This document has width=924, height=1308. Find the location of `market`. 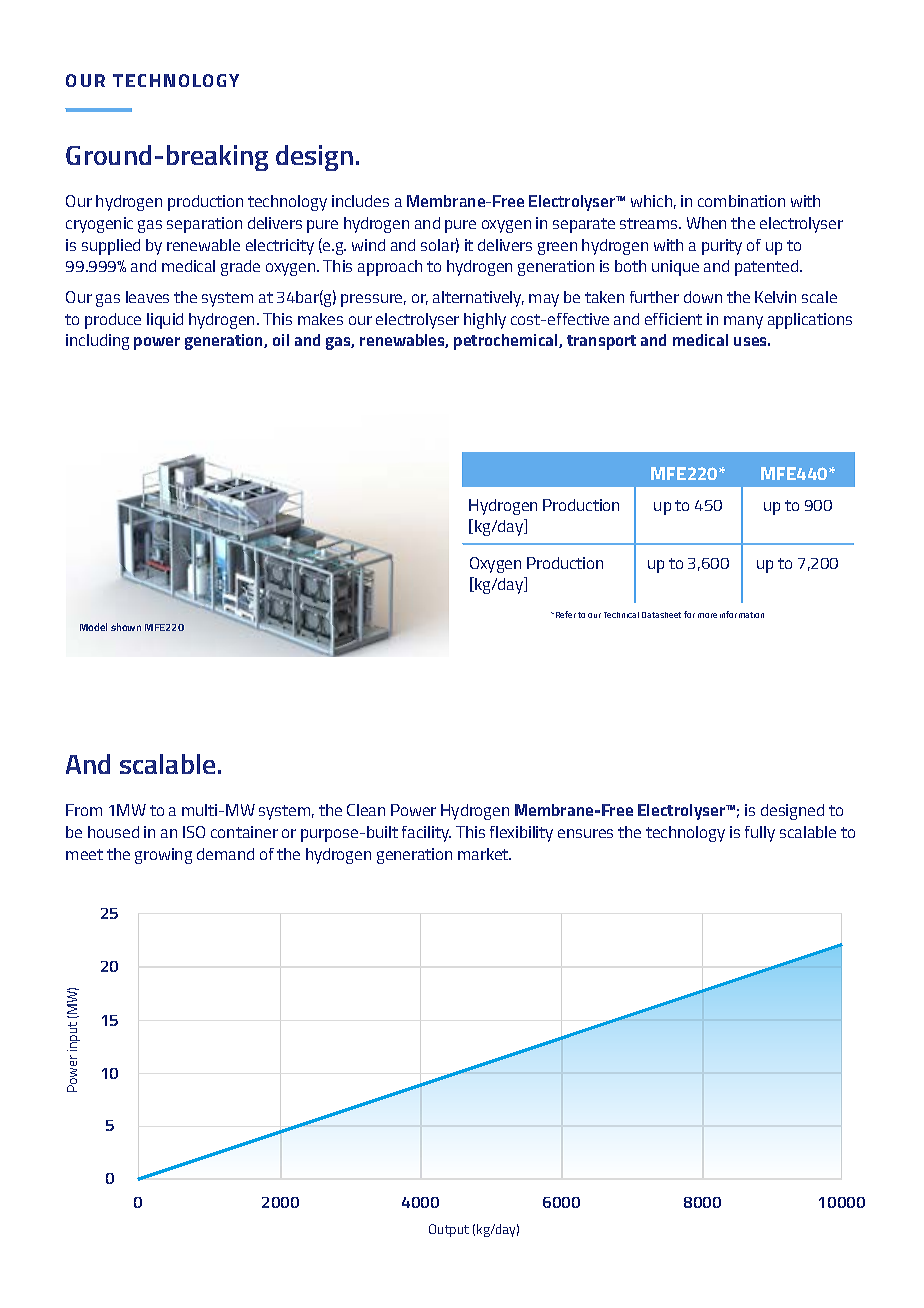

market is located at coordinates (484, 854).
